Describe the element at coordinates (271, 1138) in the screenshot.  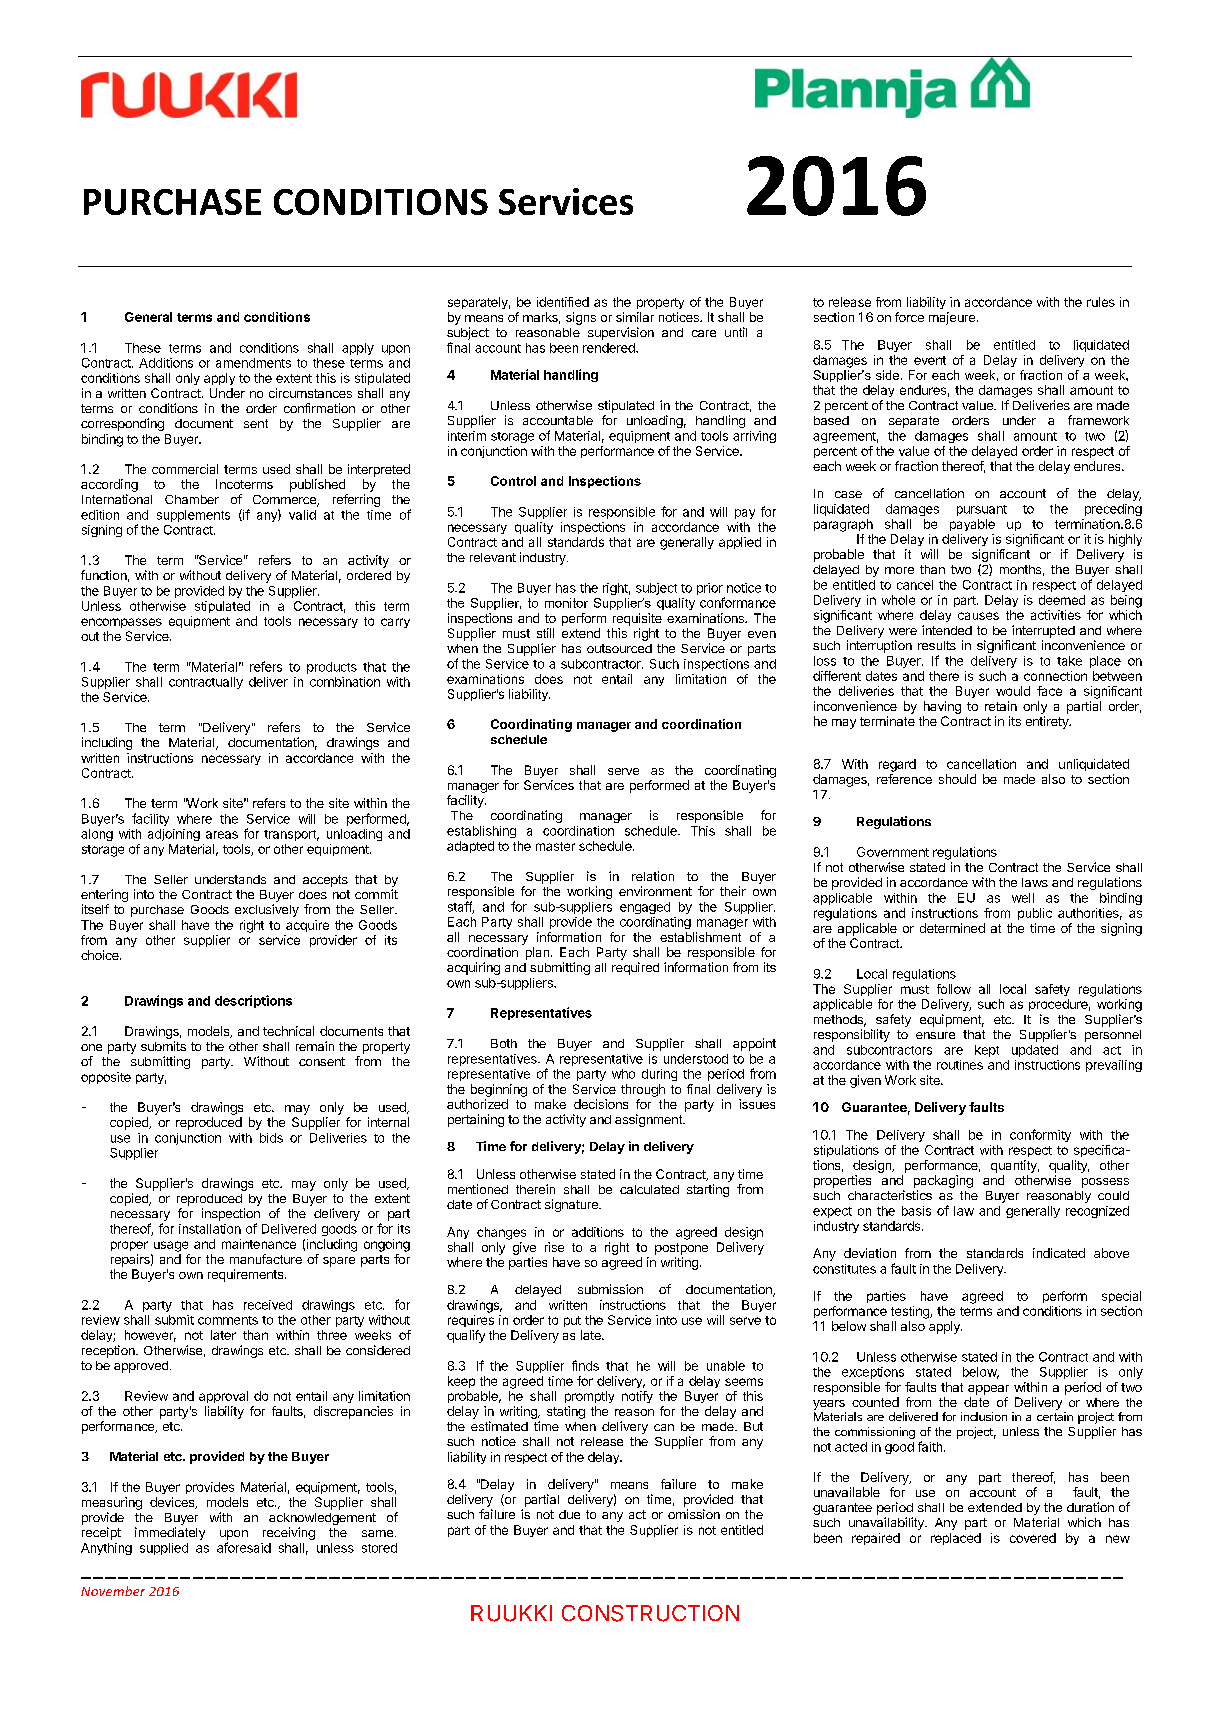
I see `bids` at that location.
